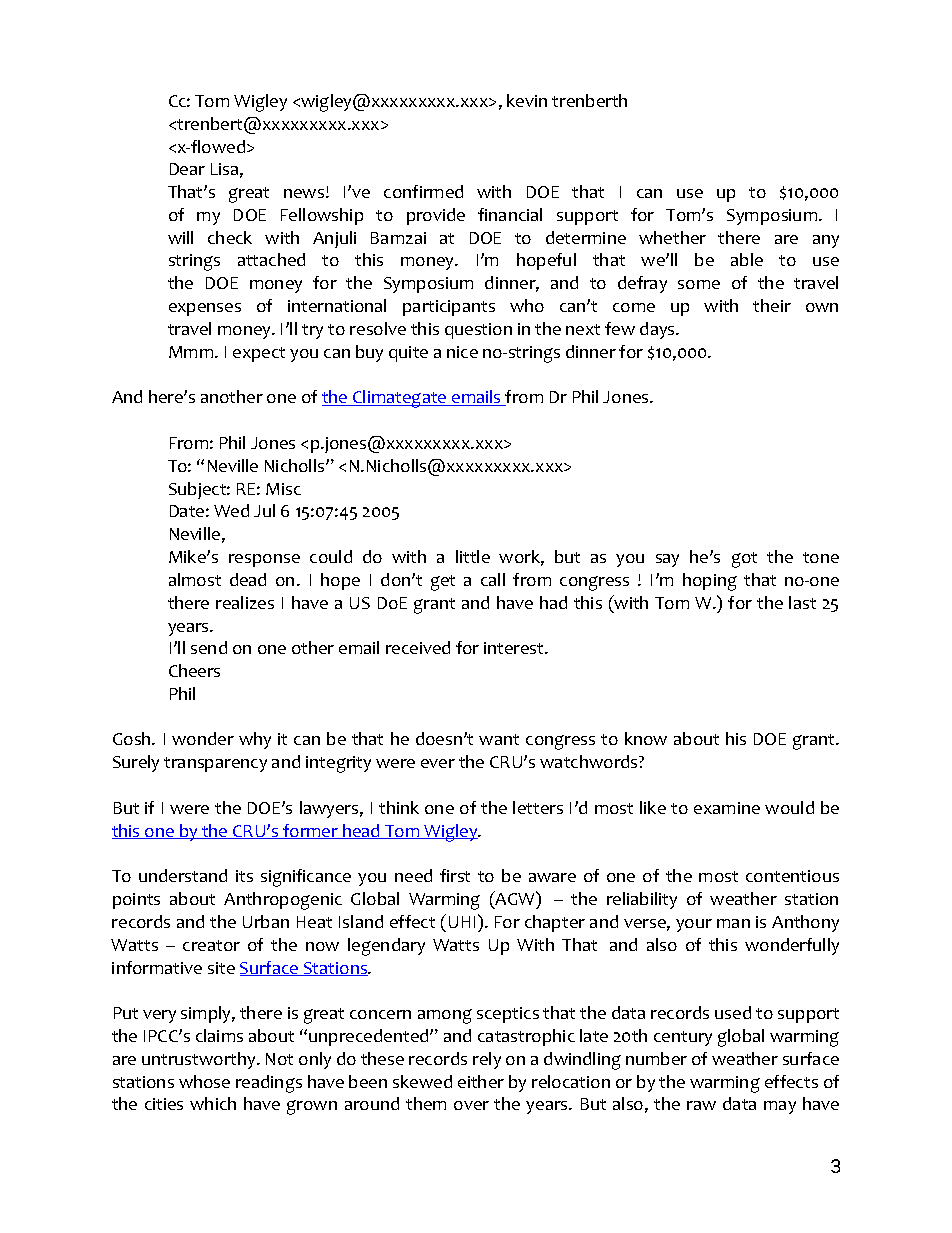  Describe the element at coordinates (527, 100) in the screenshot. I see `kevin` at that location.
